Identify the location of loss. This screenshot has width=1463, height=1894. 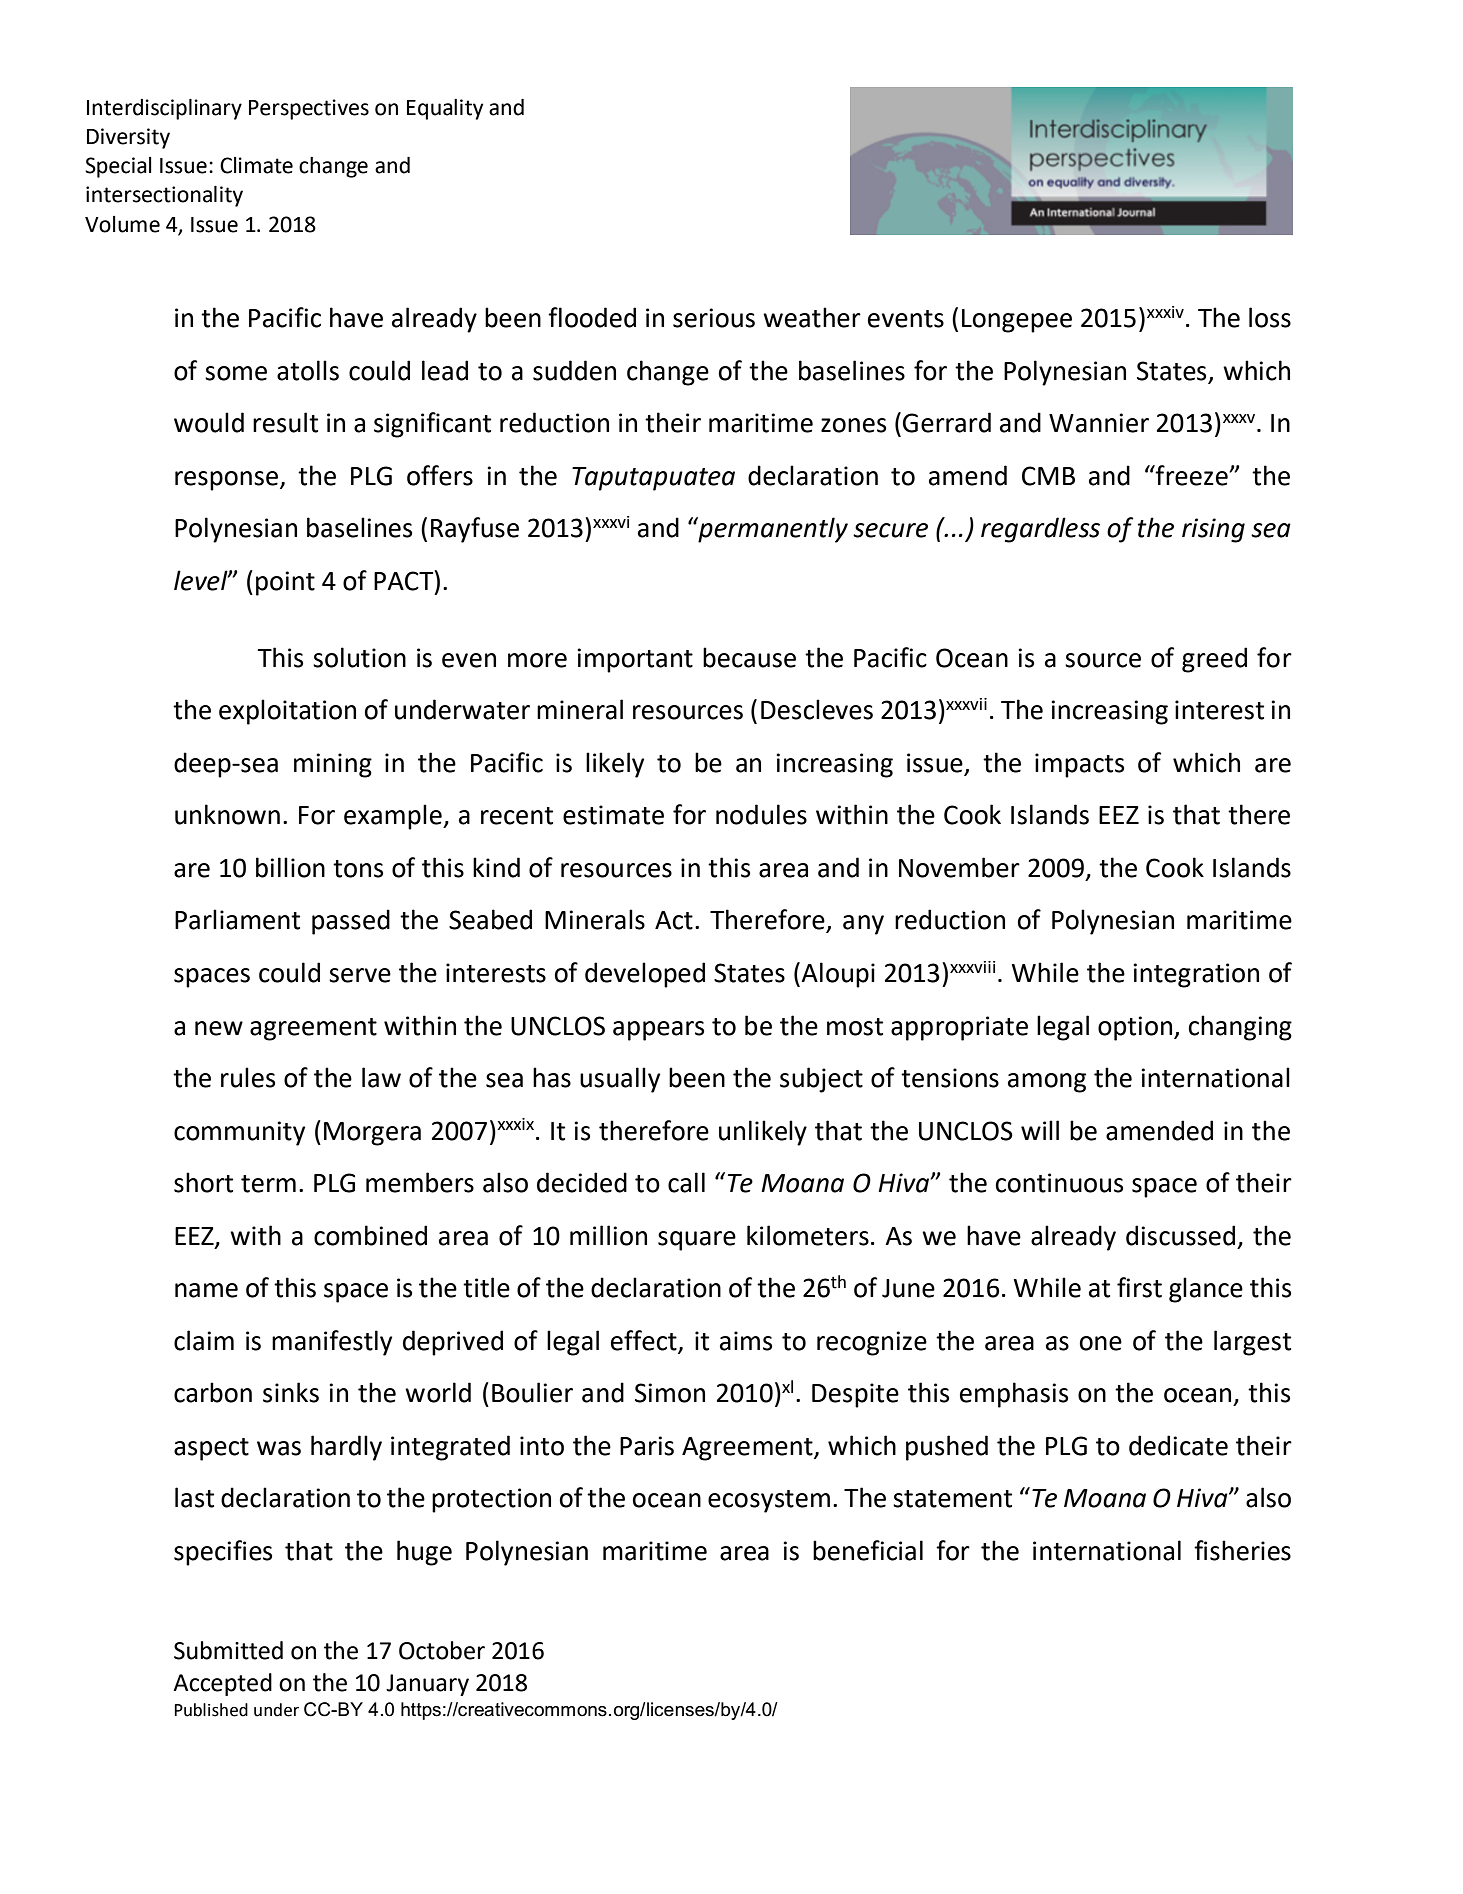
(1270, 317).
